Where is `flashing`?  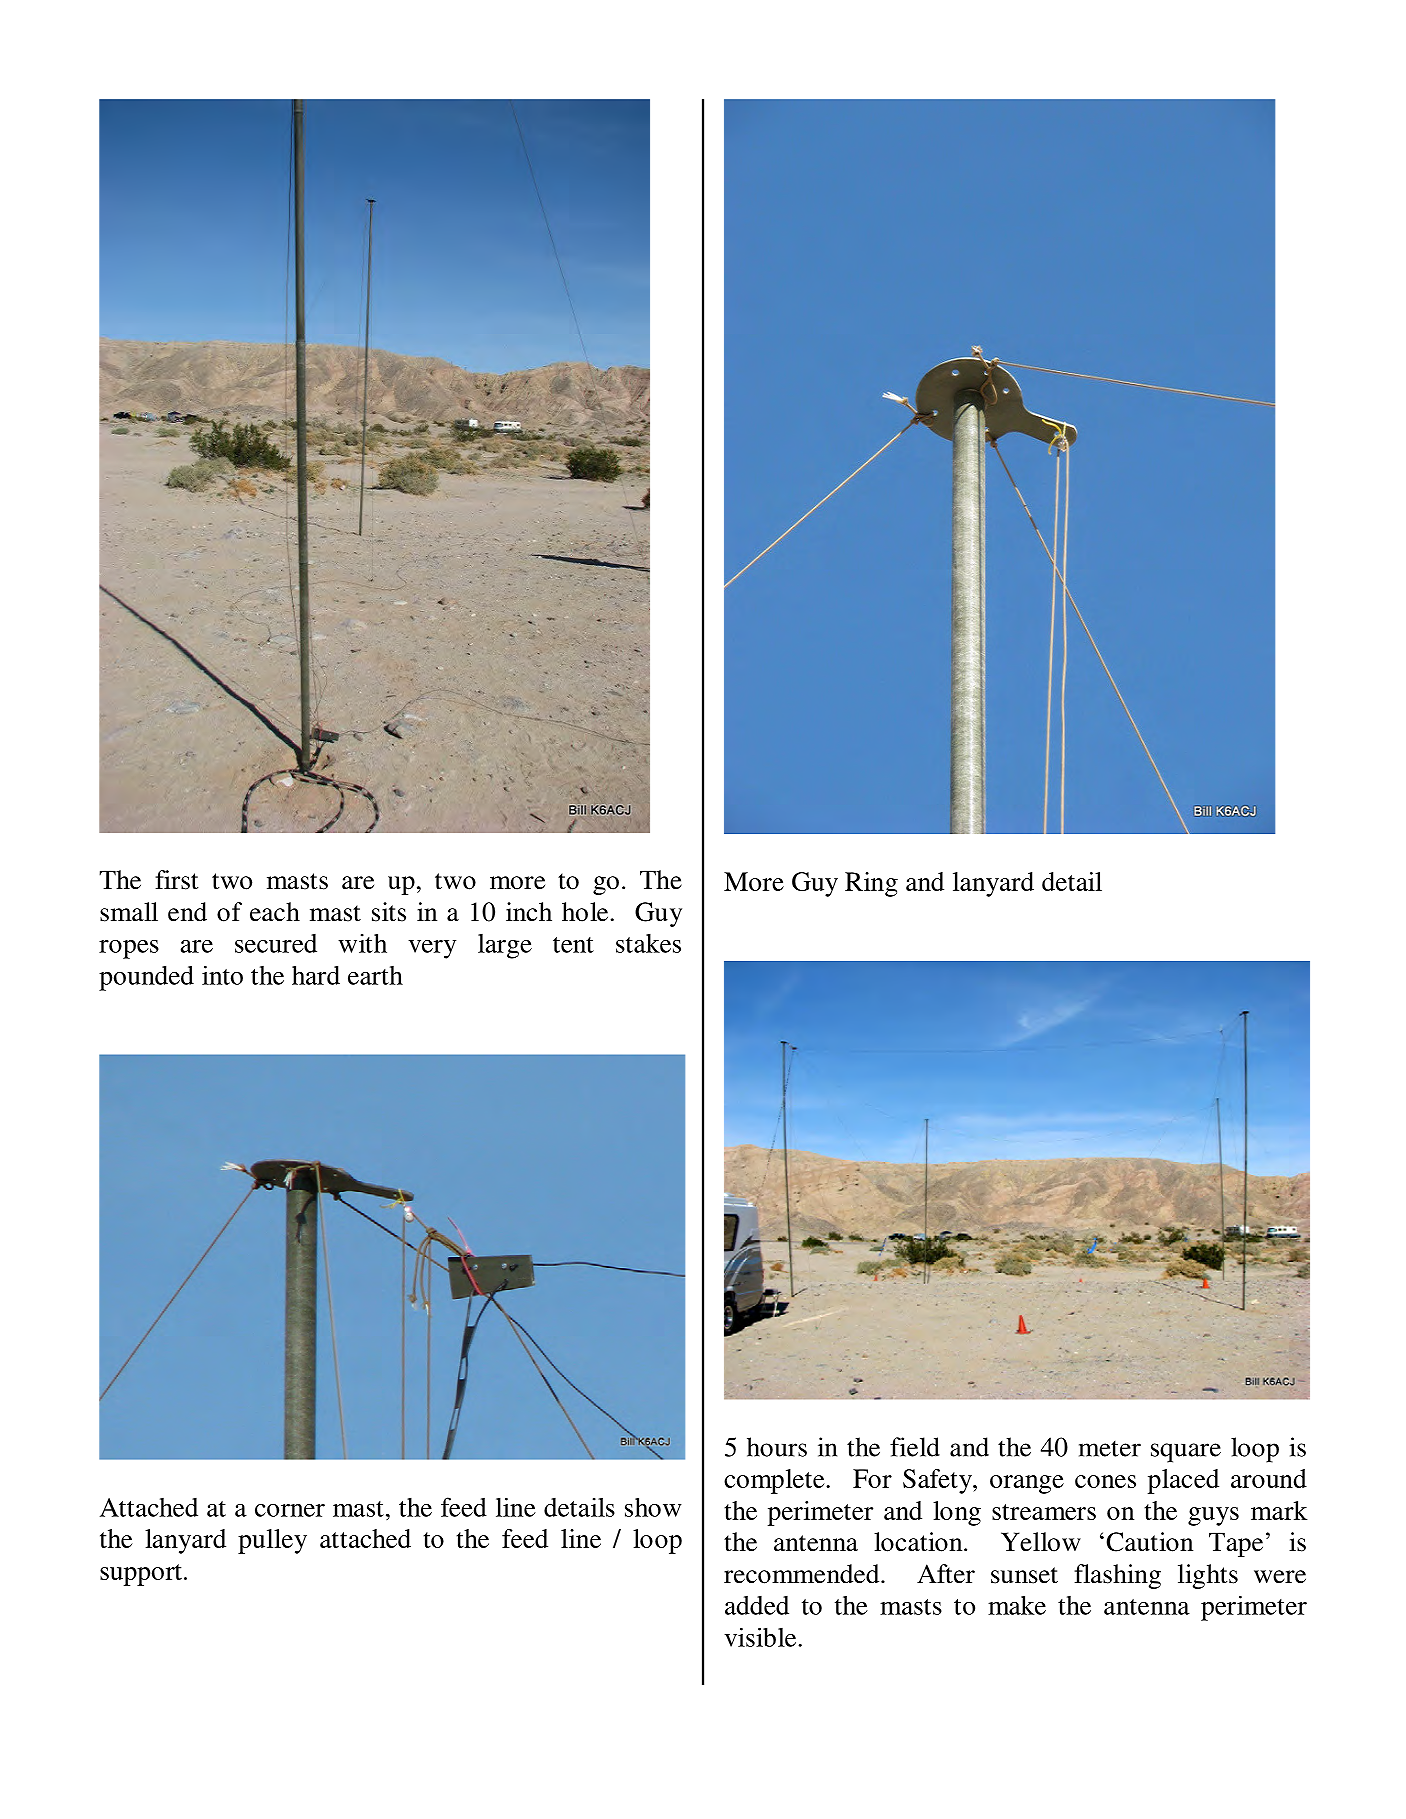 flashing is located at coordinates (1117, 1576).
